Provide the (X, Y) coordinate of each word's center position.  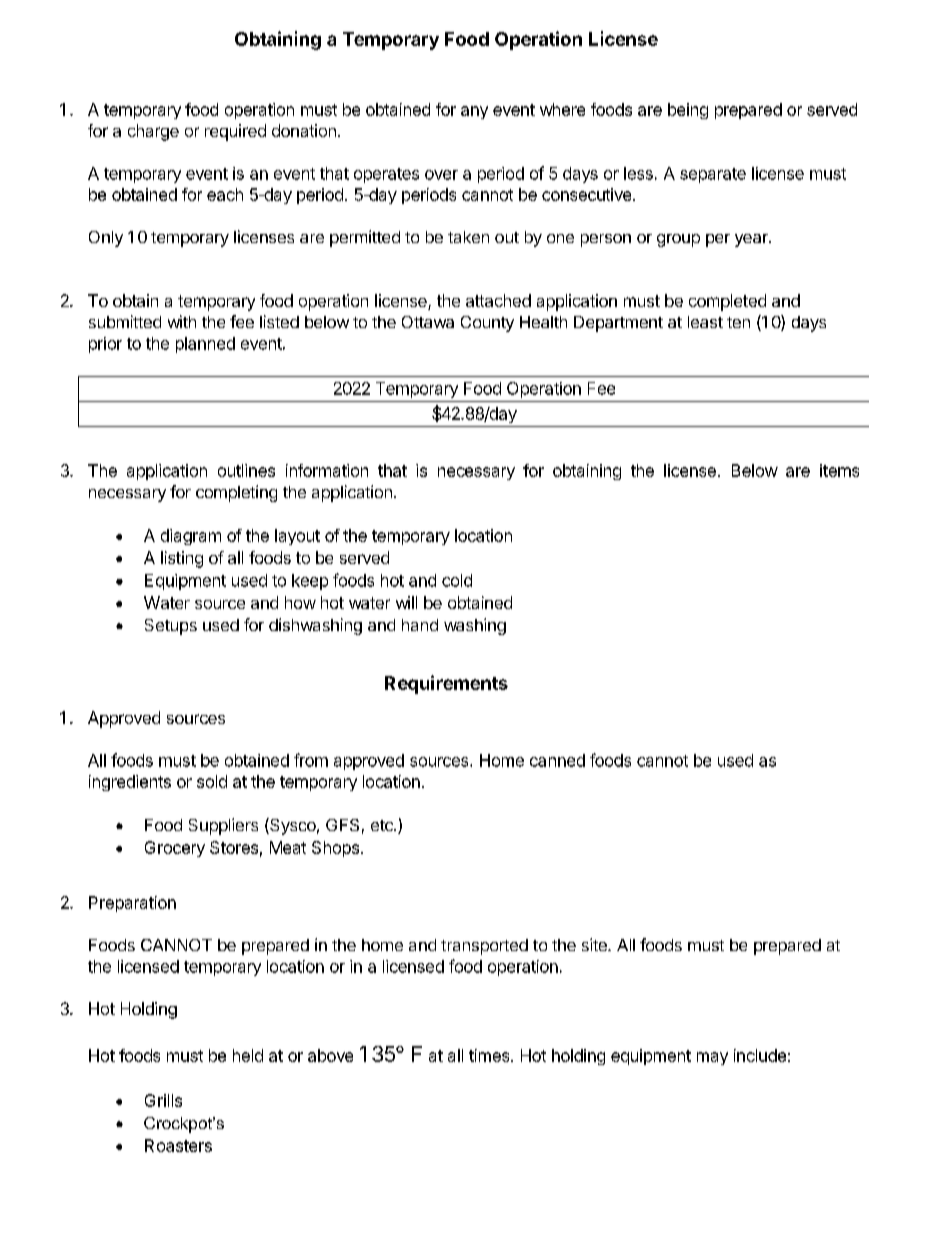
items (839, 470)
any (474, 112)
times (490, 1055)
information (327, 470)
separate (713, 175)
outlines (246, 470)
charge (153, 132)
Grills (163, 1100)
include (760, 1055)
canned (557, 760)
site (595, 944)
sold (212, 781)
